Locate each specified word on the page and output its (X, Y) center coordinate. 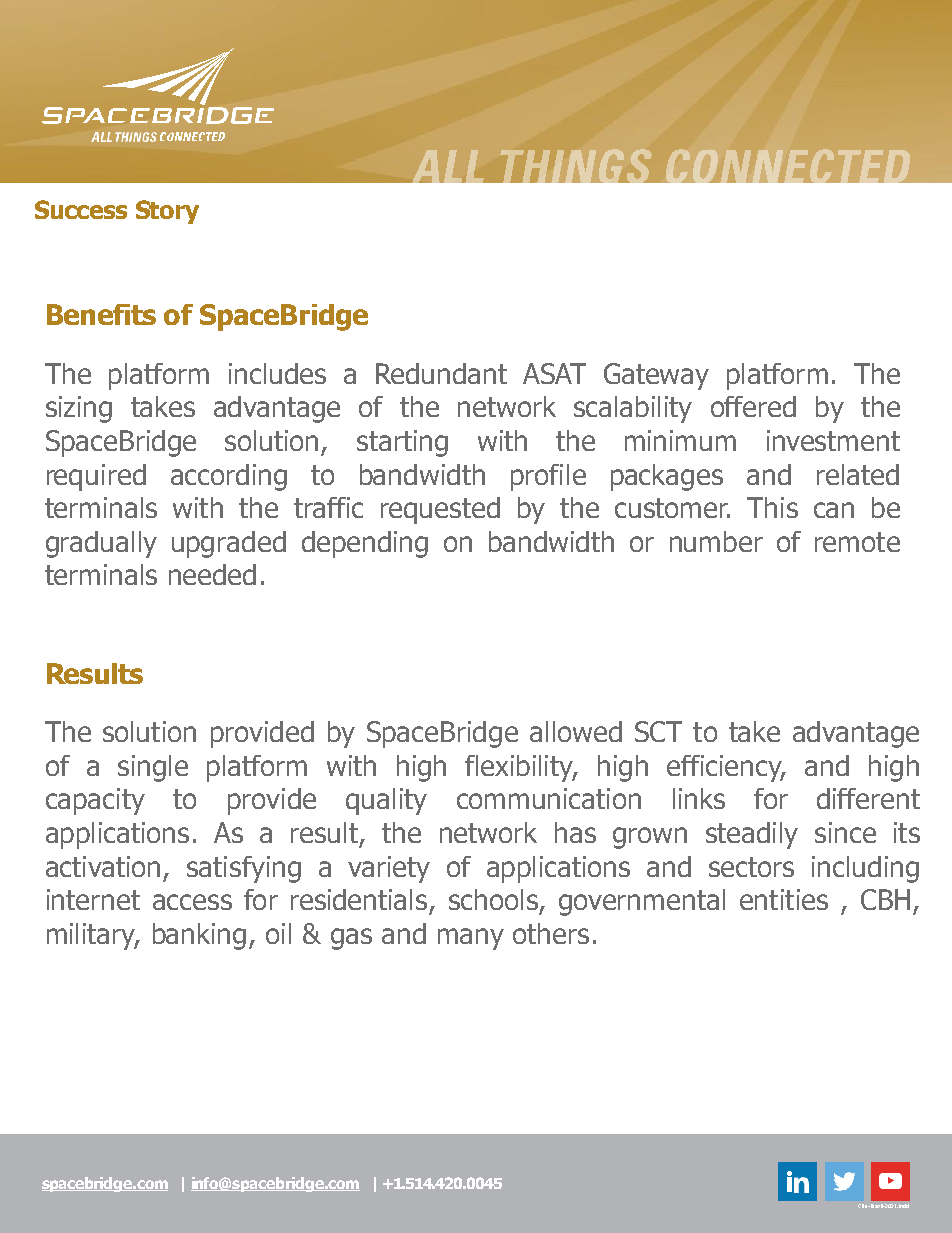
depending (365, 544)
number (716, 541)
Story (167, 212)
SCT (658, 731)
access (192, 902)
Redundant (441, 373)
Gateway (656, 376)
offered (753, 406)
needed (212, 574)
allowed (576, 731)
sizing (79, 409)
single (153, 768)
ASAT (554, 373)
